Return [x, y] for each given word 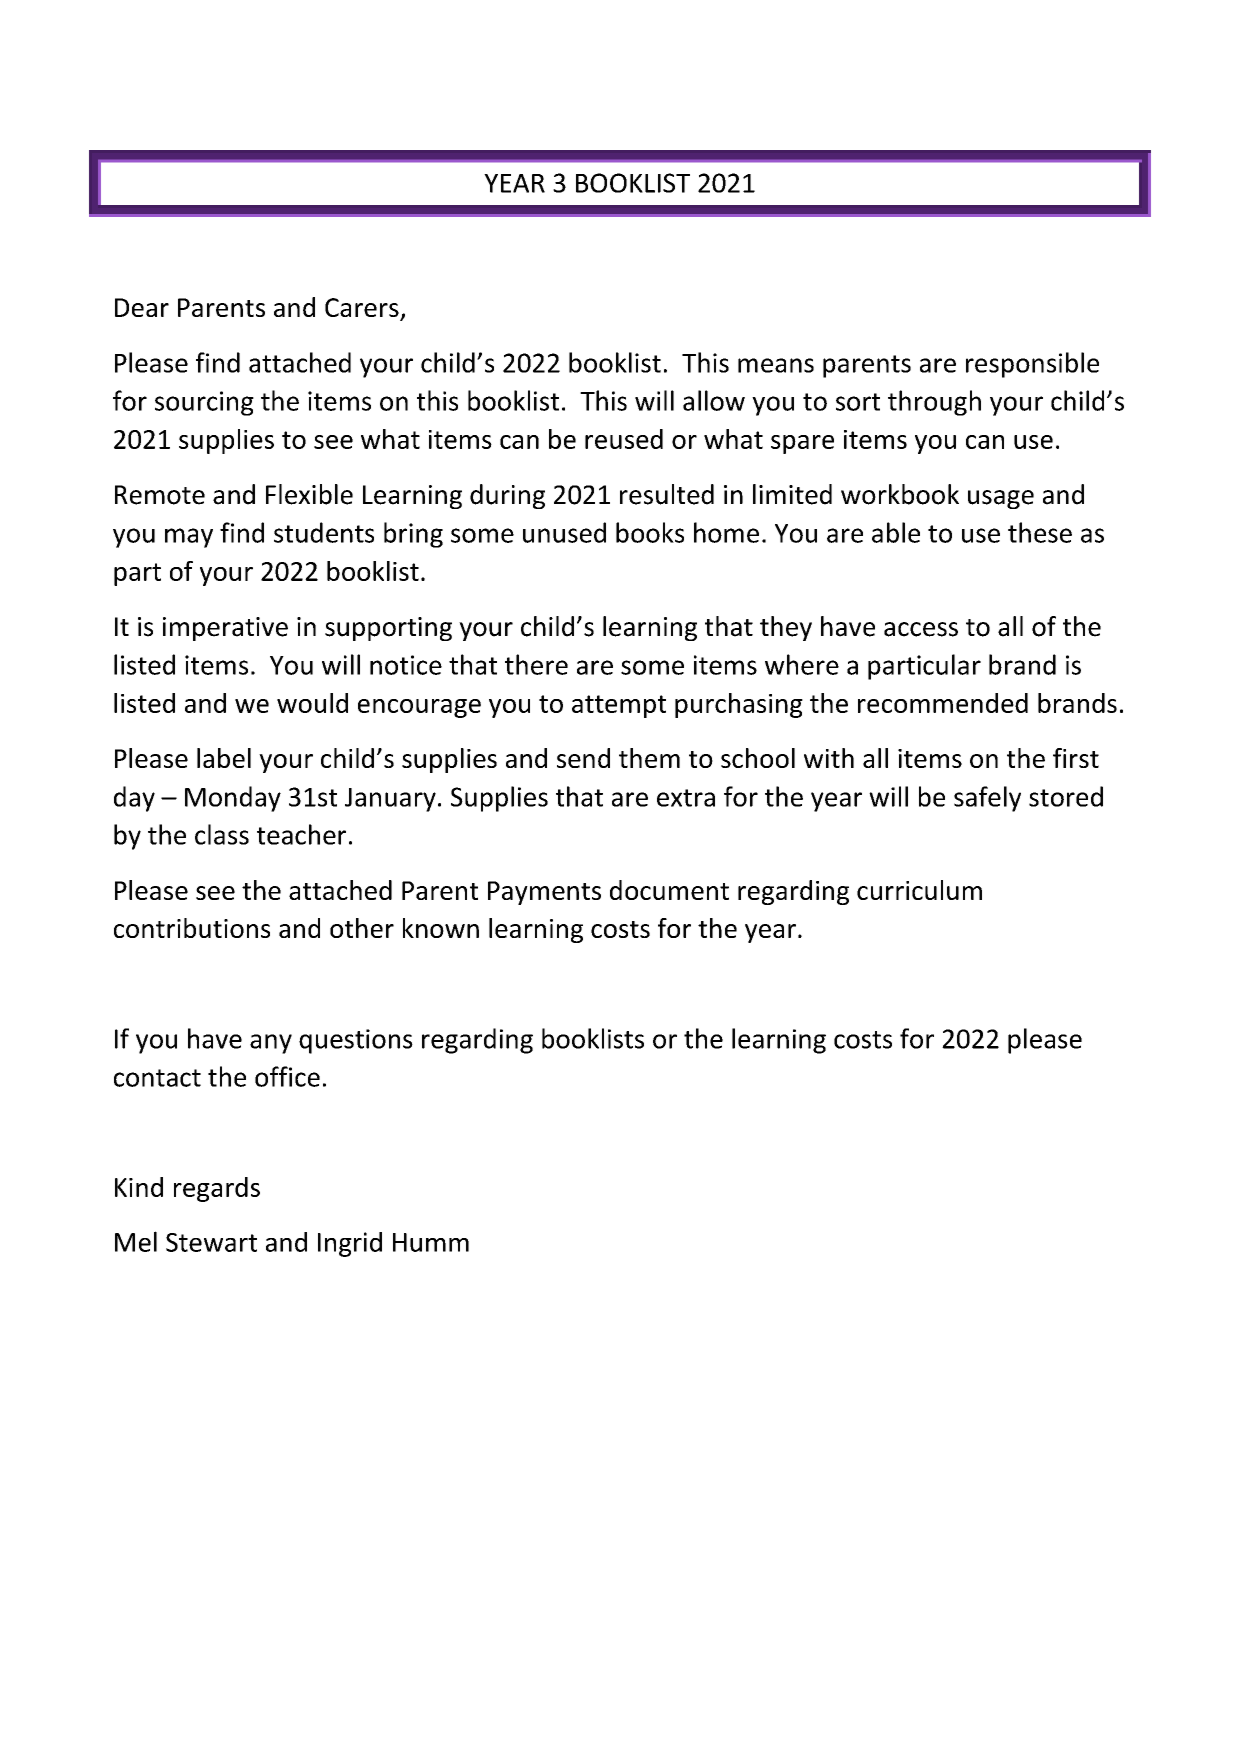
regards [217, 1189]
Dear [142, 307]
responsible [1032, 365]
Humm [431, 1242]
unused [564, 532]
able [896, 532]
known [441, 928]
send [583, 758]
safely [987, 799]
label [224, 758]
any [271, 1044]
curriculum [919, 890]
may [189, 538]
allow [714, 400]
